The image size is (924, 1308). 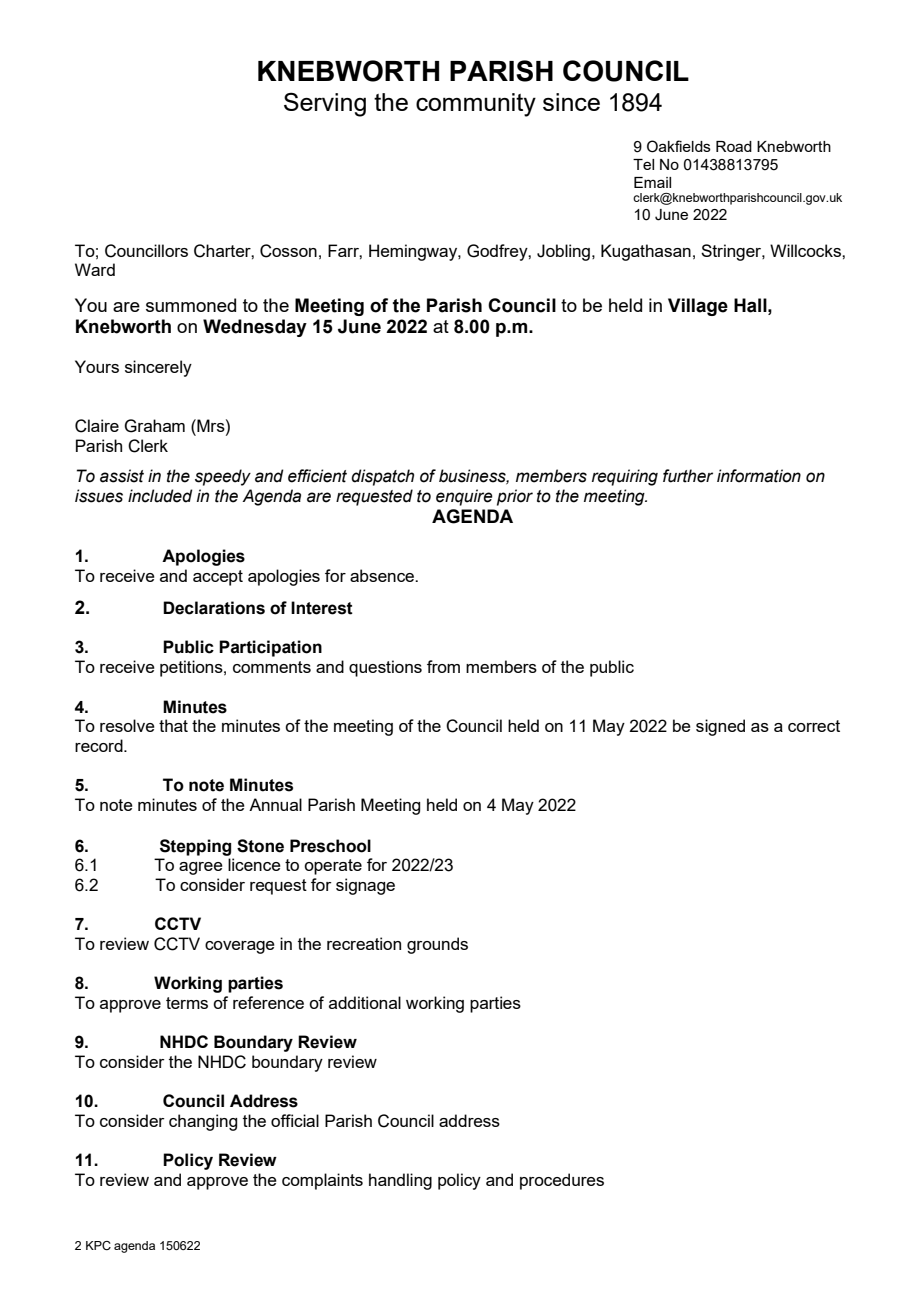 What do you see at coordinates (734, 146) in the document?
I see `Road` at bounding box center [734, 146].
